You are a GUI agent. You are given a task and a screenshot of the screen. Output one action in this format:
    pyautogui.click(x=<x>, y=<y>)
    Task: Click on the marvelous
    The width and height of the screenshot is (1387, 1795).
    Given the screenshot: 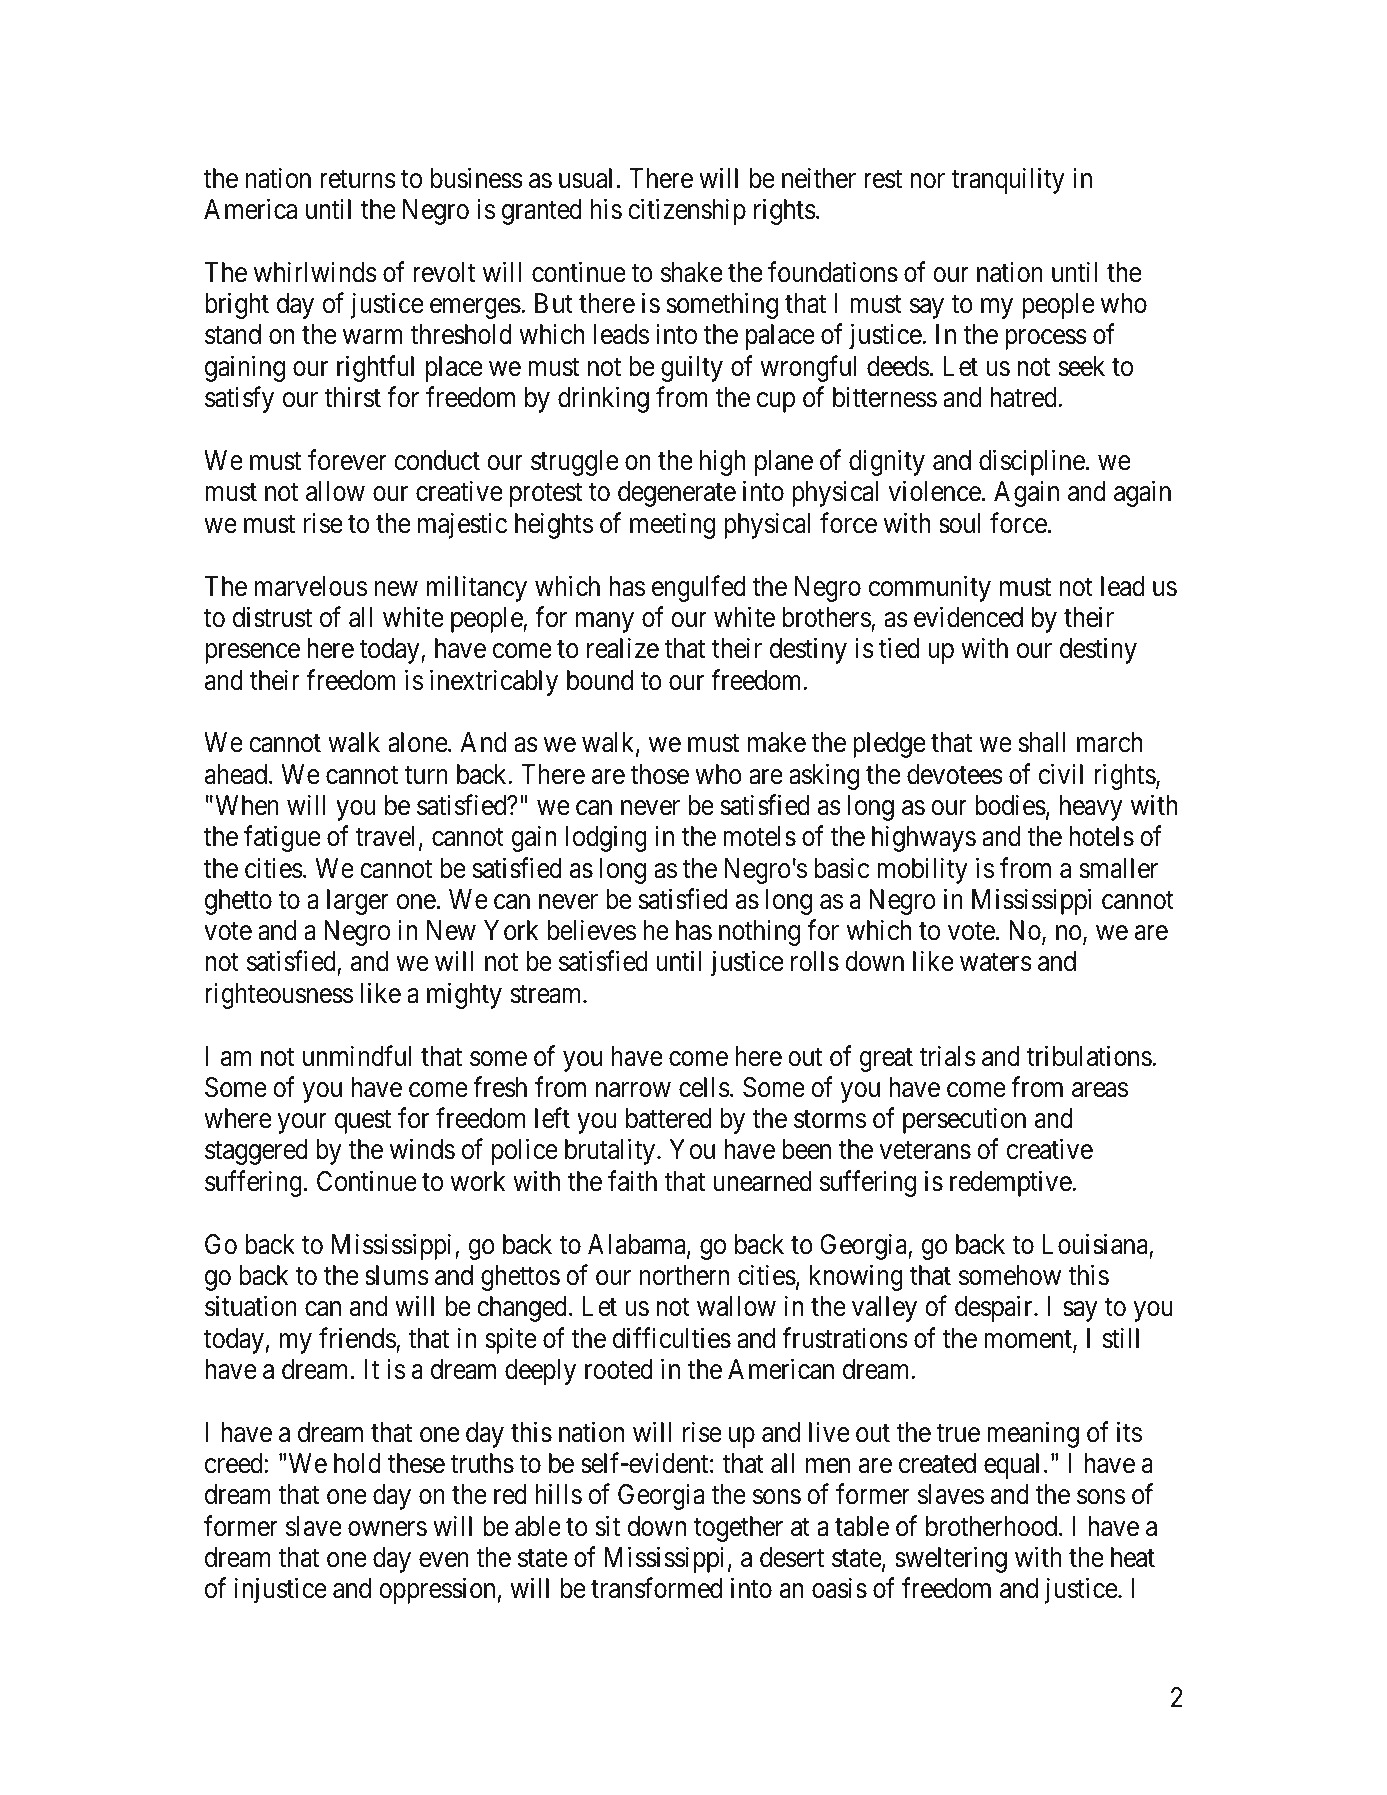 What is the action you would take?
    pyautogui.click(x=311, y=586)
